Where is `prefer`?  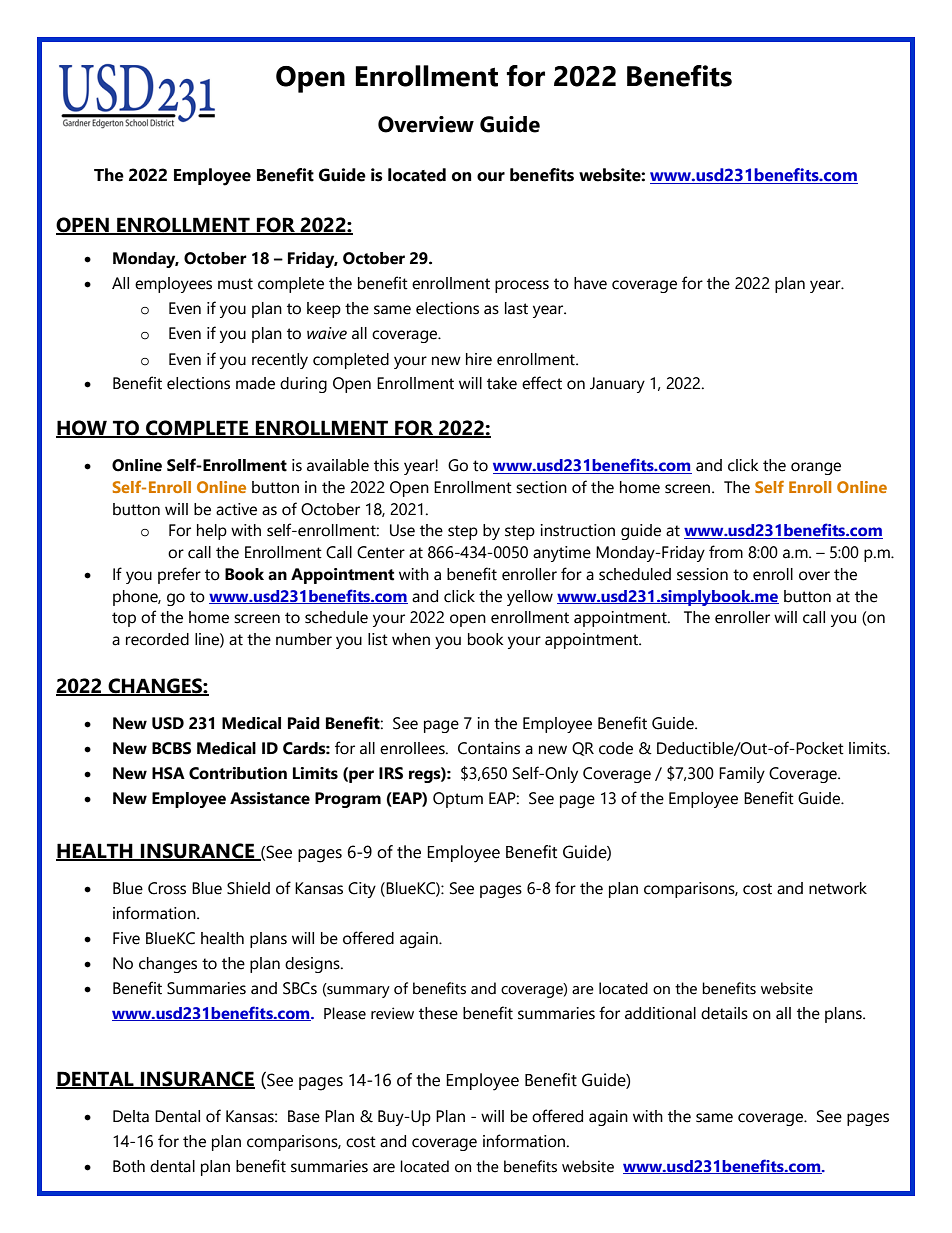 prefer is located at coordinates (179, 575).
